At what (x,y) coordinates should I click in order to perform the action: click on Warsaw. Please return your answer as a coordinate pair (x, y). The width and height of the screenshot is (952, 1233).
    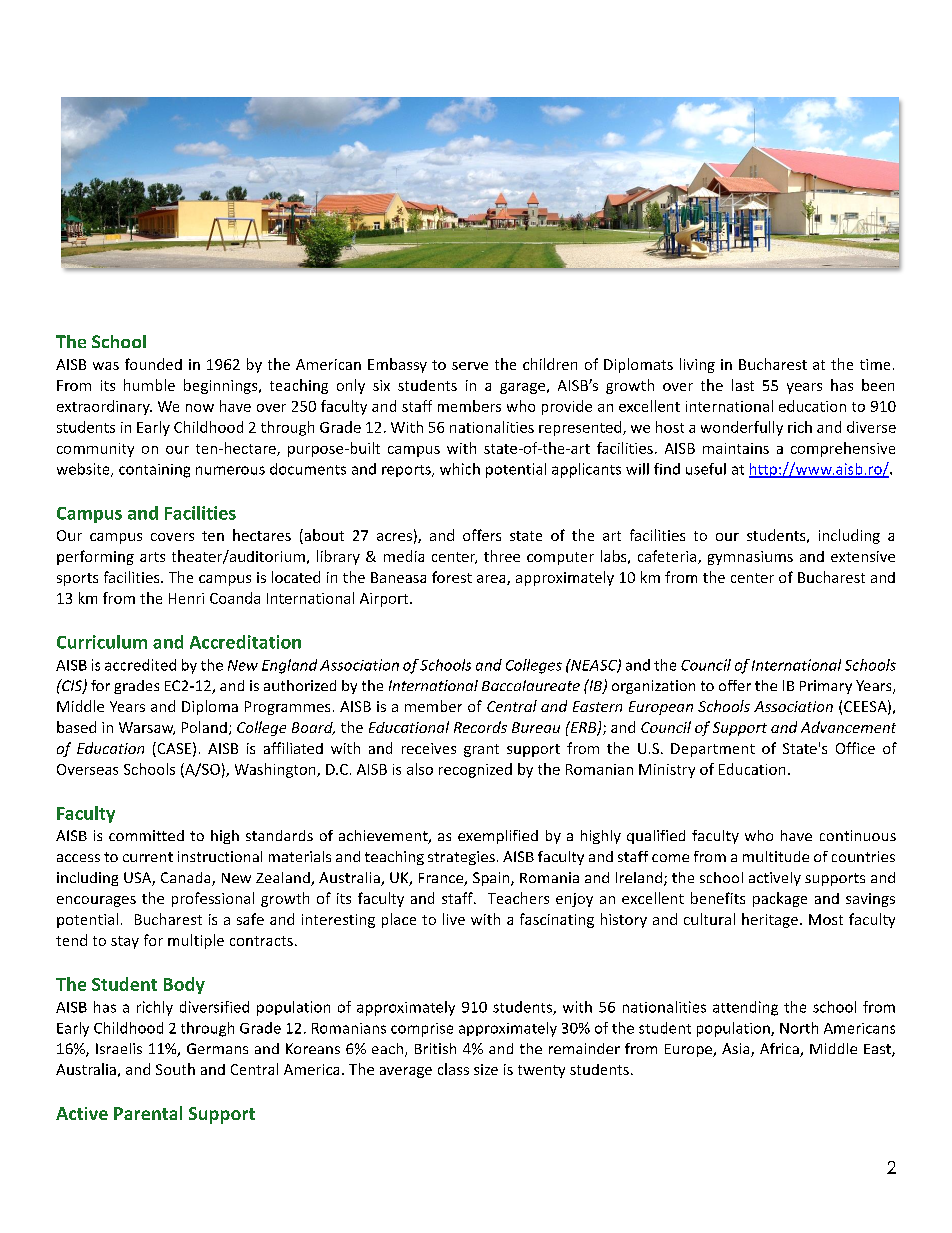
    Looking at the image, I should click on (147, 728).
